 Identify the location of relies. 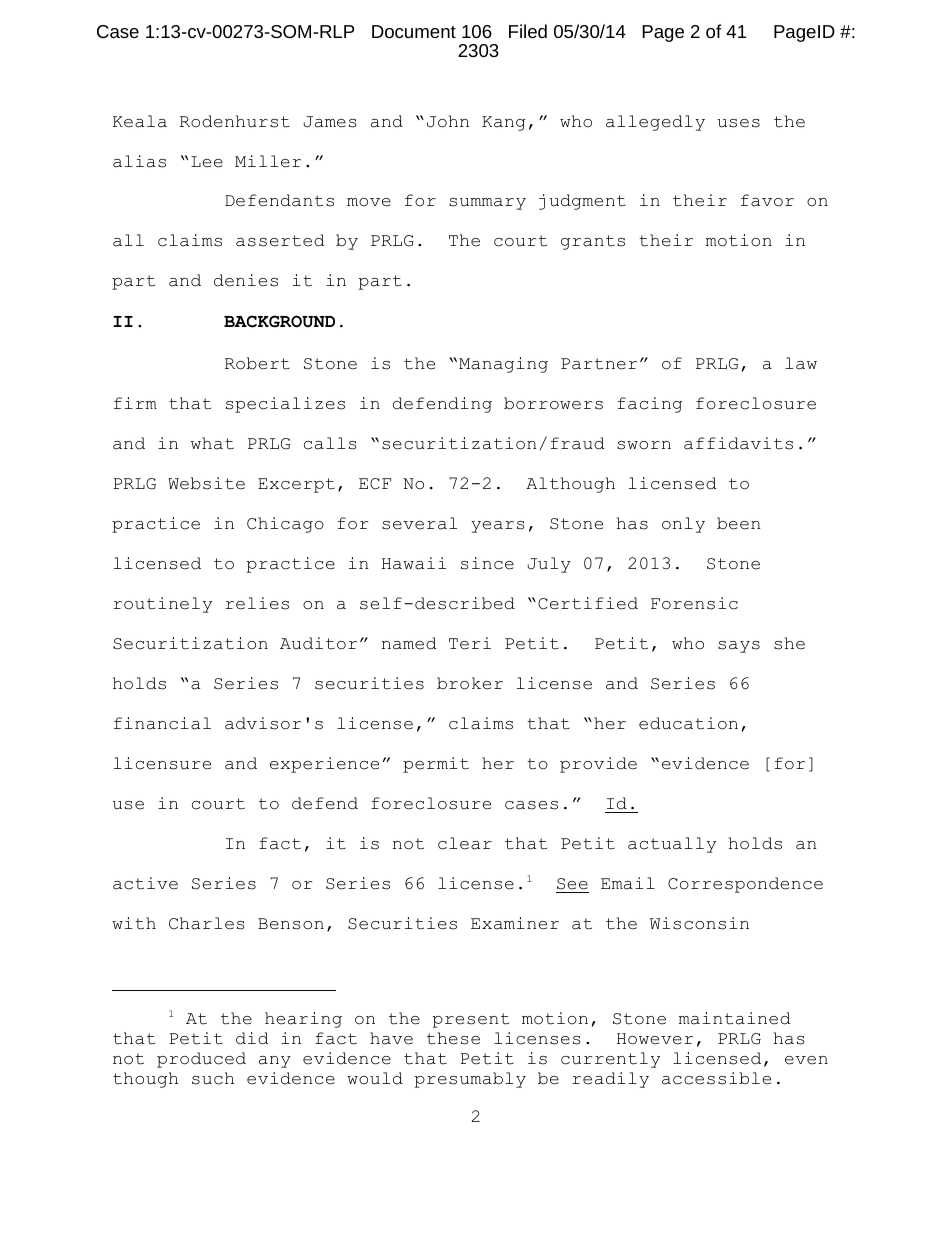
(257, 603).
